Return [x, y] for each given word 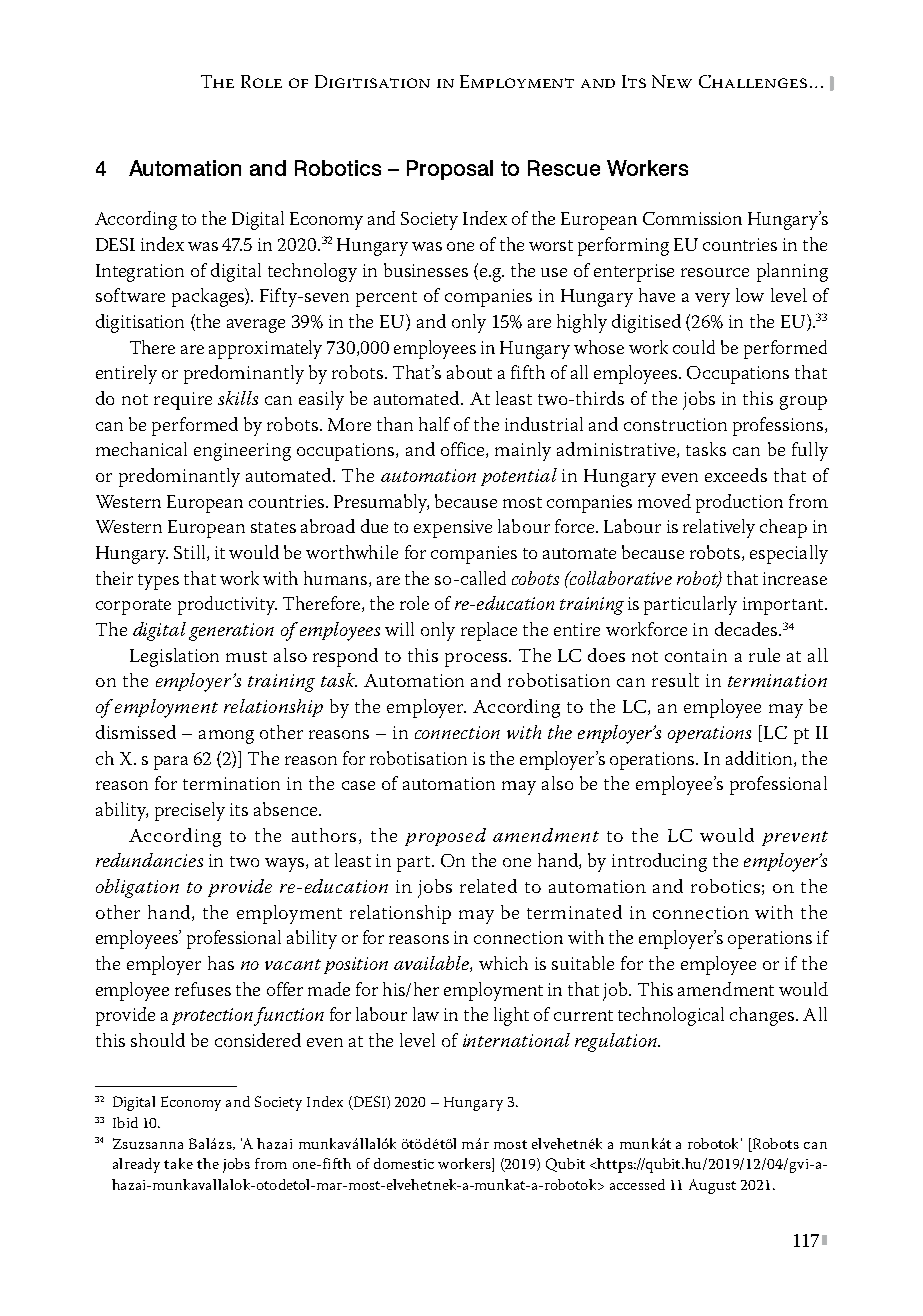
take [178, 1163]
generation [231, 632]
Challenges [753, 81]
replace [489, 631]
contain [696, 655]
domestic [404, 1163]
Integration [140, 273]
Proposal [450, 170]
